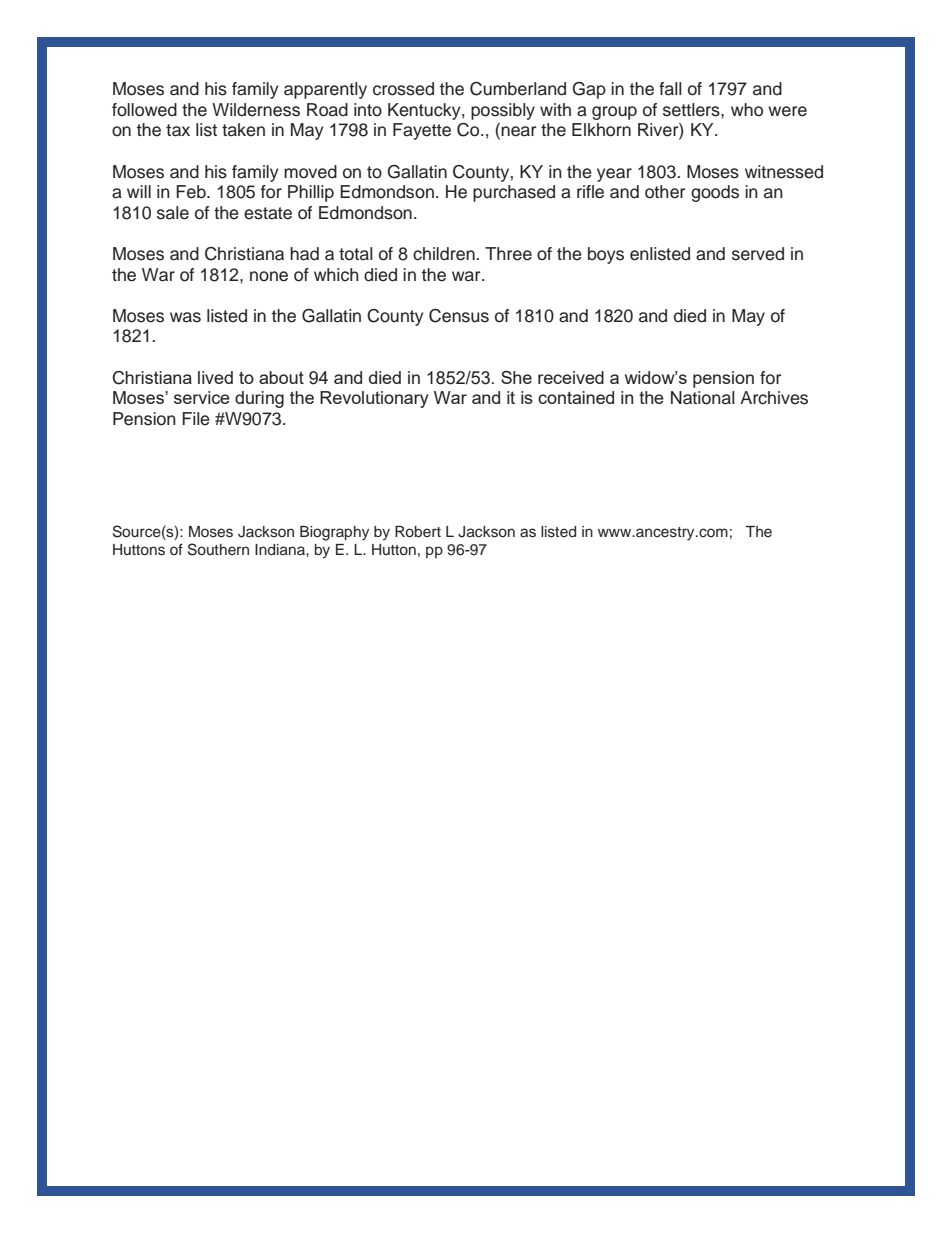  I want to click on National, so click(703, 398).
